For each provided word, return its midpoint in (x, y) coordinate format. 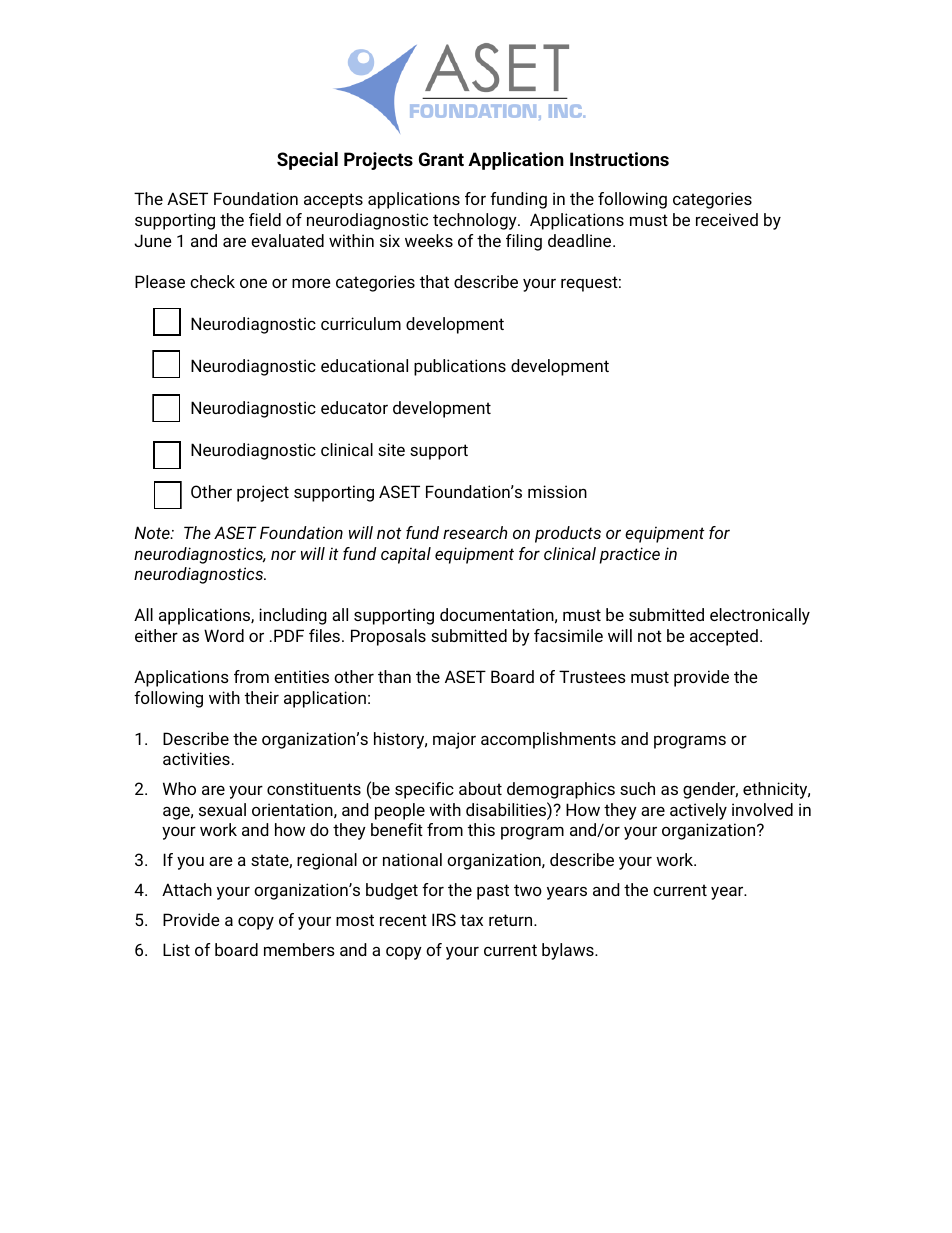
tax (471, 920)
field (265, 219)
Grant (441, 159)
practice (630, 555)
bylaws (569, 951)
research (475, 532)
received (727, 219)
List (176, 949)
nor (283, 555)
